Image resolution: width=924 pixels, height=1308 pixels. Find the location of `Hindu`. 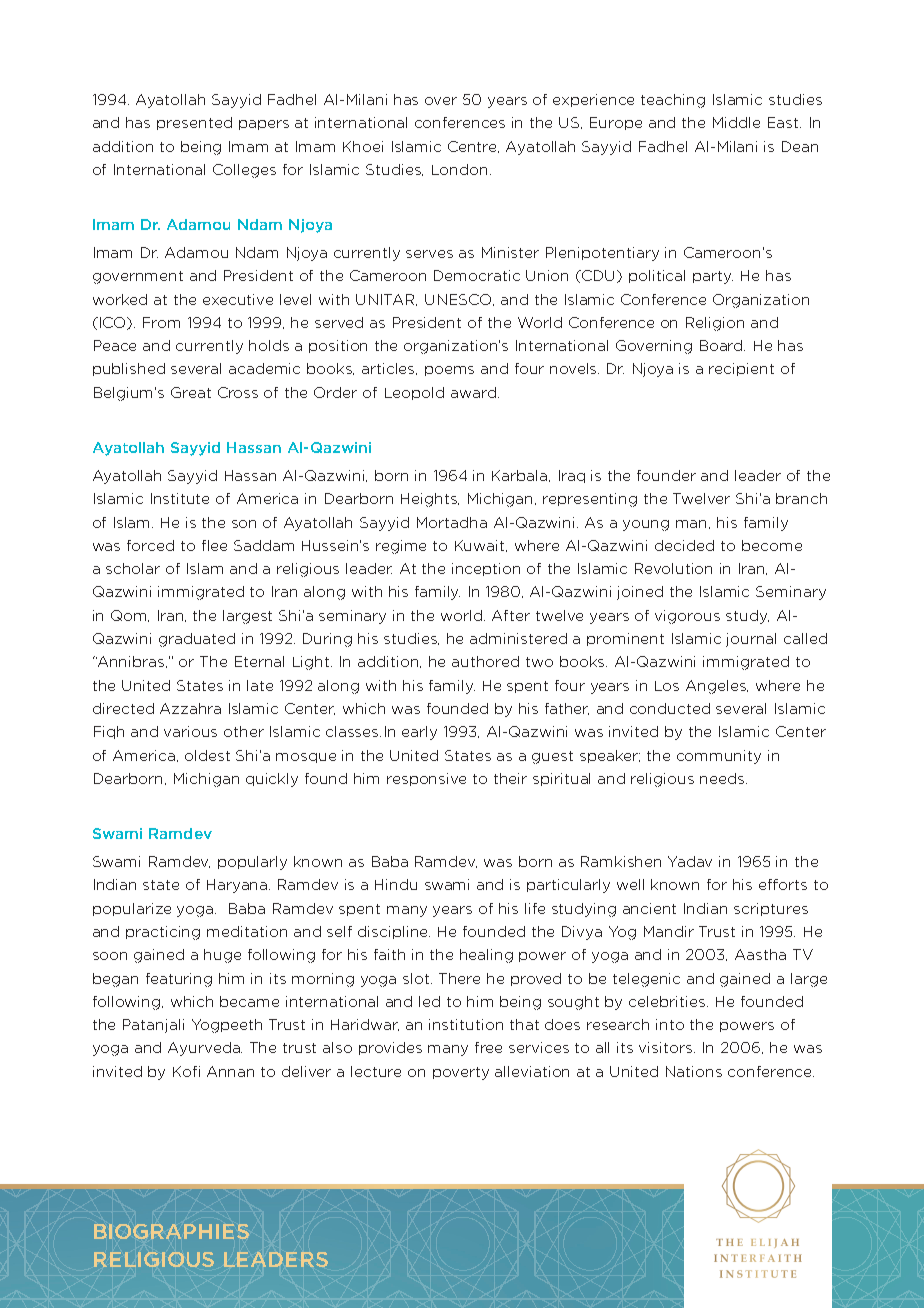

Hindu is located at coordinates (396, 884).
